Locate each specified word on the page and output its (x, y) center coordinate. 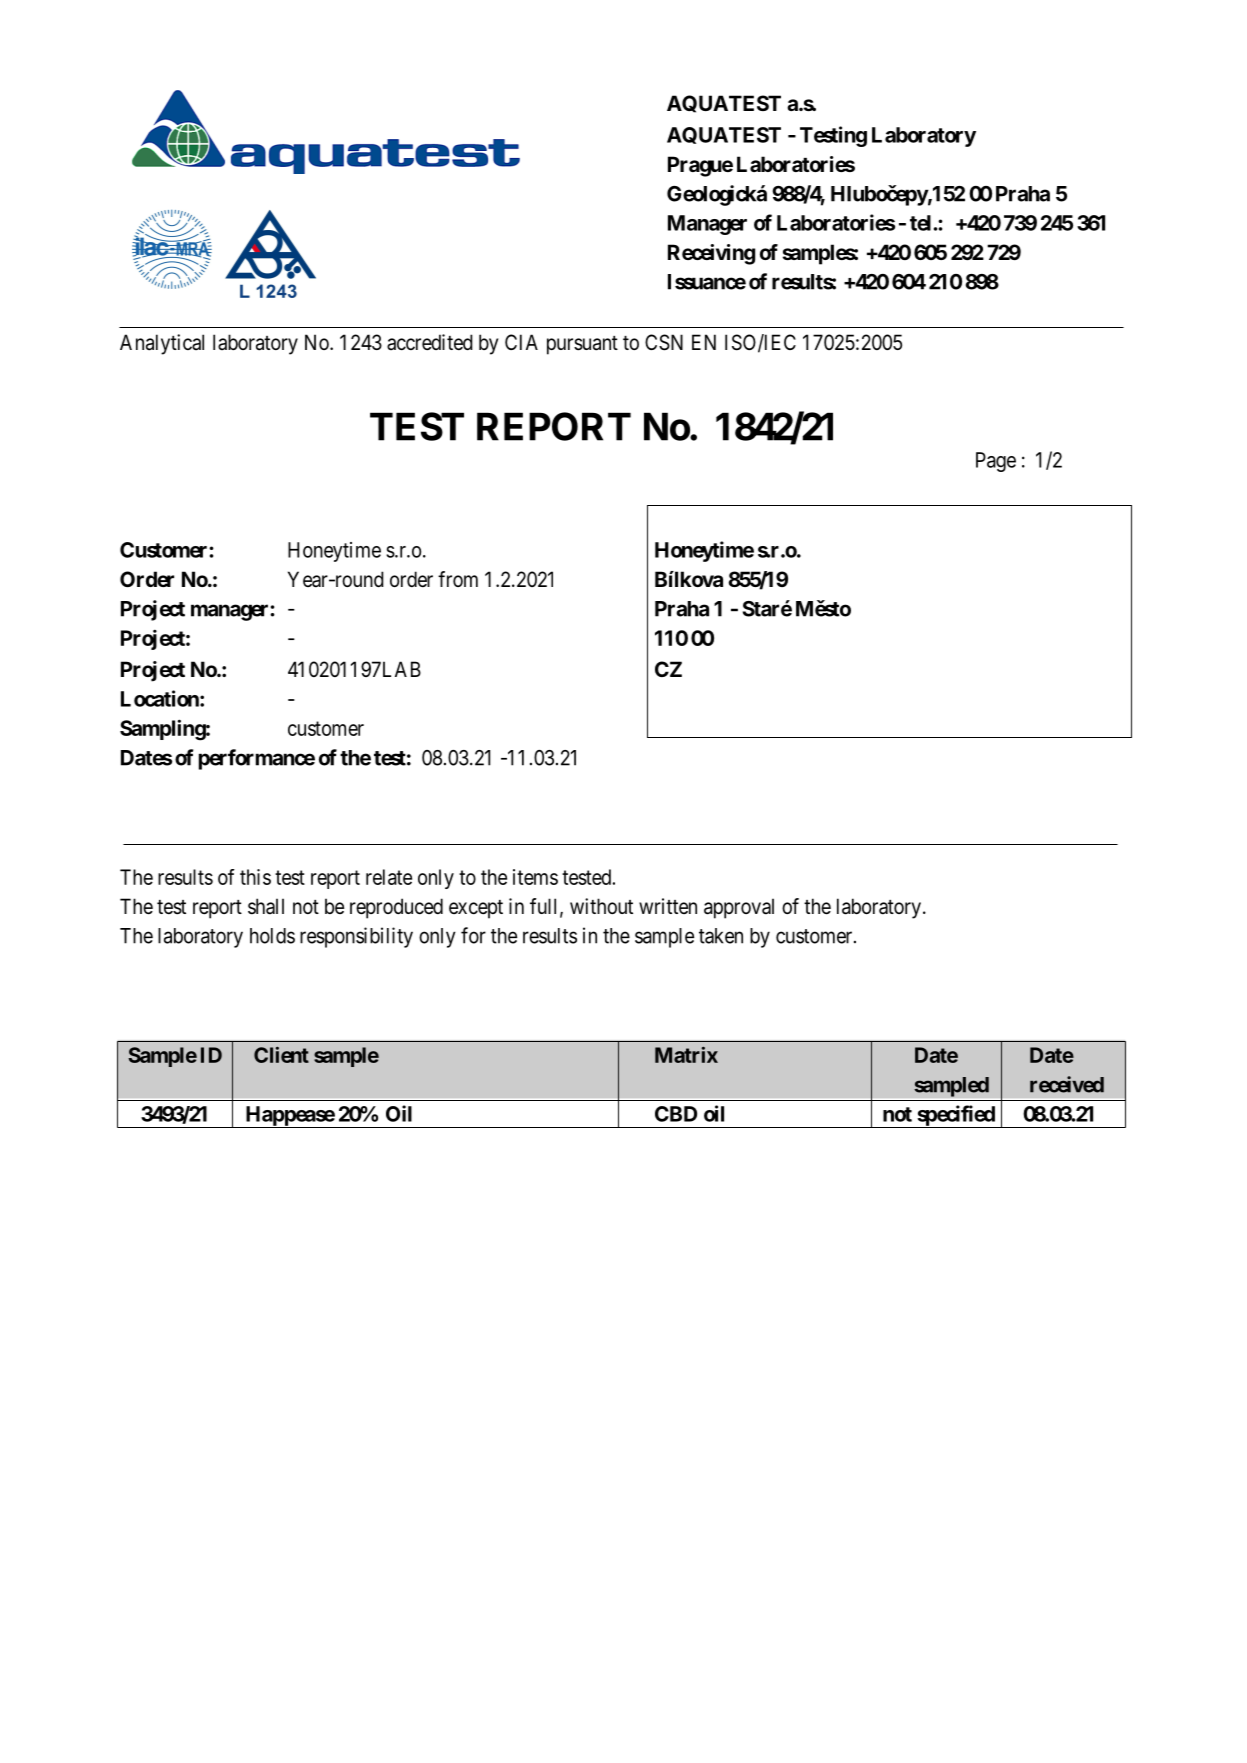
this (255, 877)
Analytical (162, 344)
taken (721, 936)
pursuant (582, 345)
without (601, 906)
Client (281, 1055)
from (458, 579)
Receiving (711, 254)
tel (920, 223)
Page (996, 462)
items (535, 877)
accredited (430, 342)
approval (739, 908)
